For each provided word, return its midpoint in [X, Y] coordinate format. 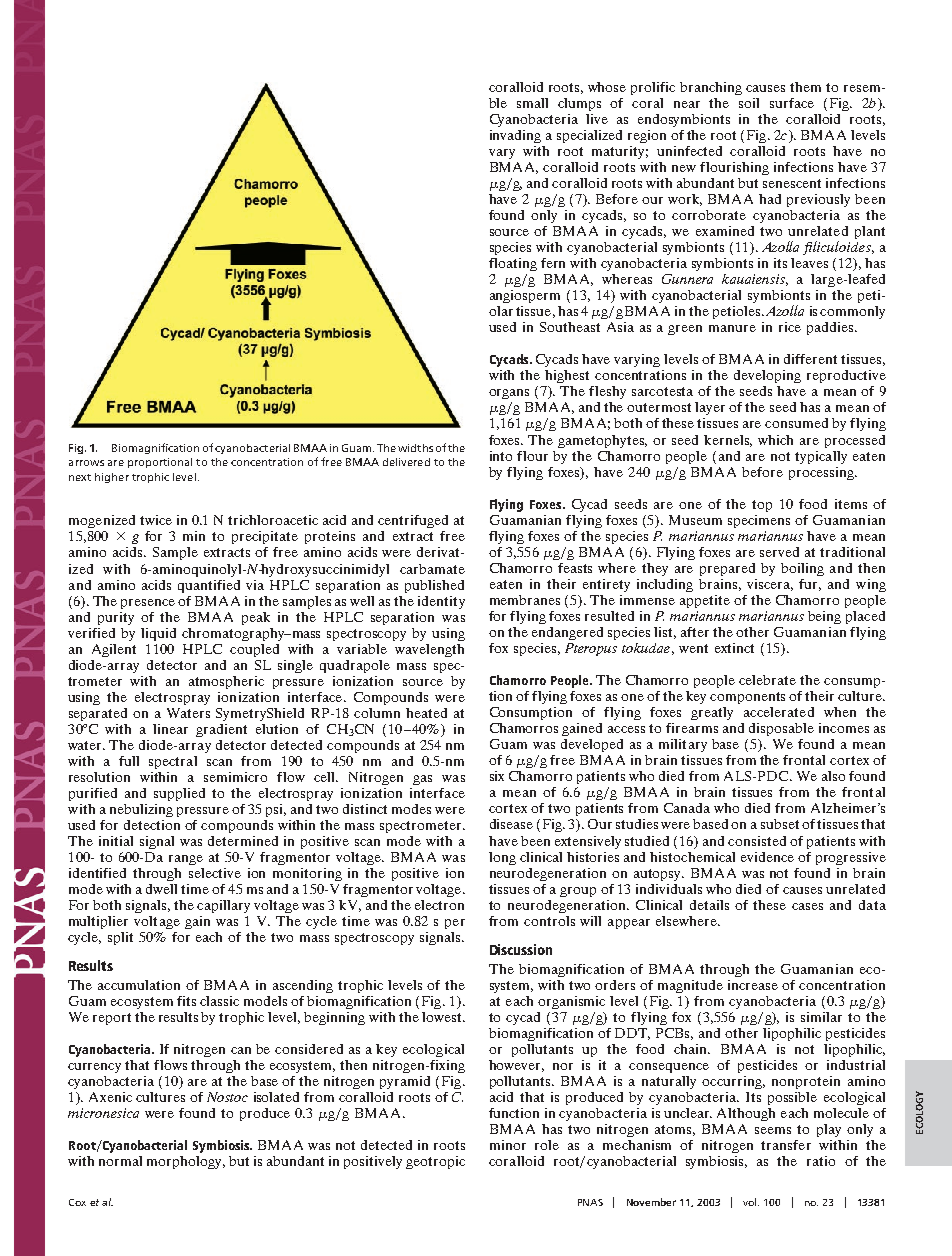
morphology [186, 1162]
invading [515, 136]
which [775, 440]
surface [792, 103]
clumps [579, 104]
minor [508, 1145]
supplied [179, 794]
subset [780, 824]
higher [112, 478]
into [501, 456]
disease [511, 824]
